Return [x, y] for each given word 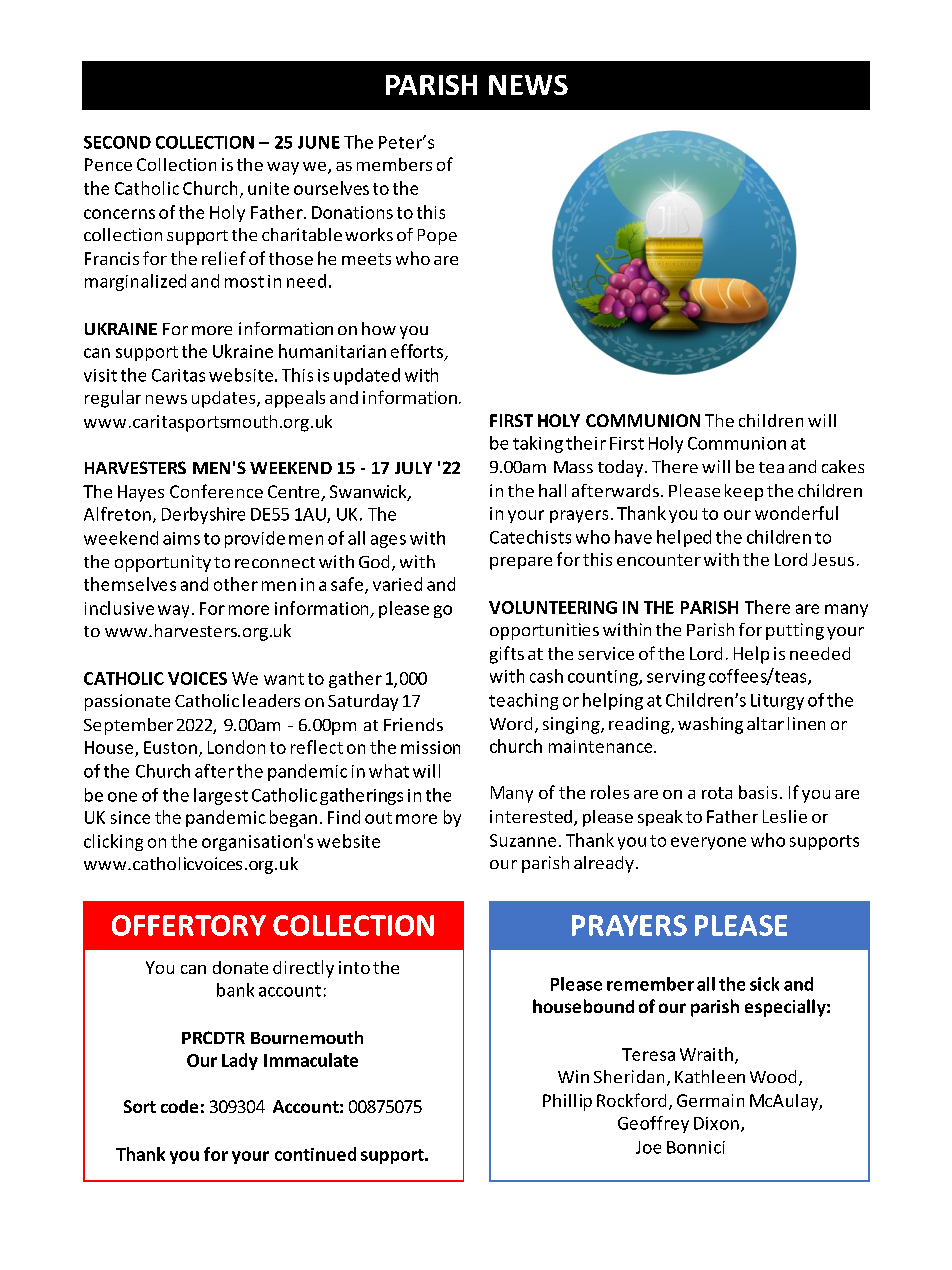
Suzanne [523, 840]
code [179, 1106]
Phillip [567, 1102]
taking [538, 444]
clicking [113, 842]
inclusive [119, 608]
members [394, 164]
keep [744, 492]
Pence [108, 164]
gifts [507, 655]
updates [225, 399]
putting [795, 631]
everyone [708, 843]
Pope [437, 237]
